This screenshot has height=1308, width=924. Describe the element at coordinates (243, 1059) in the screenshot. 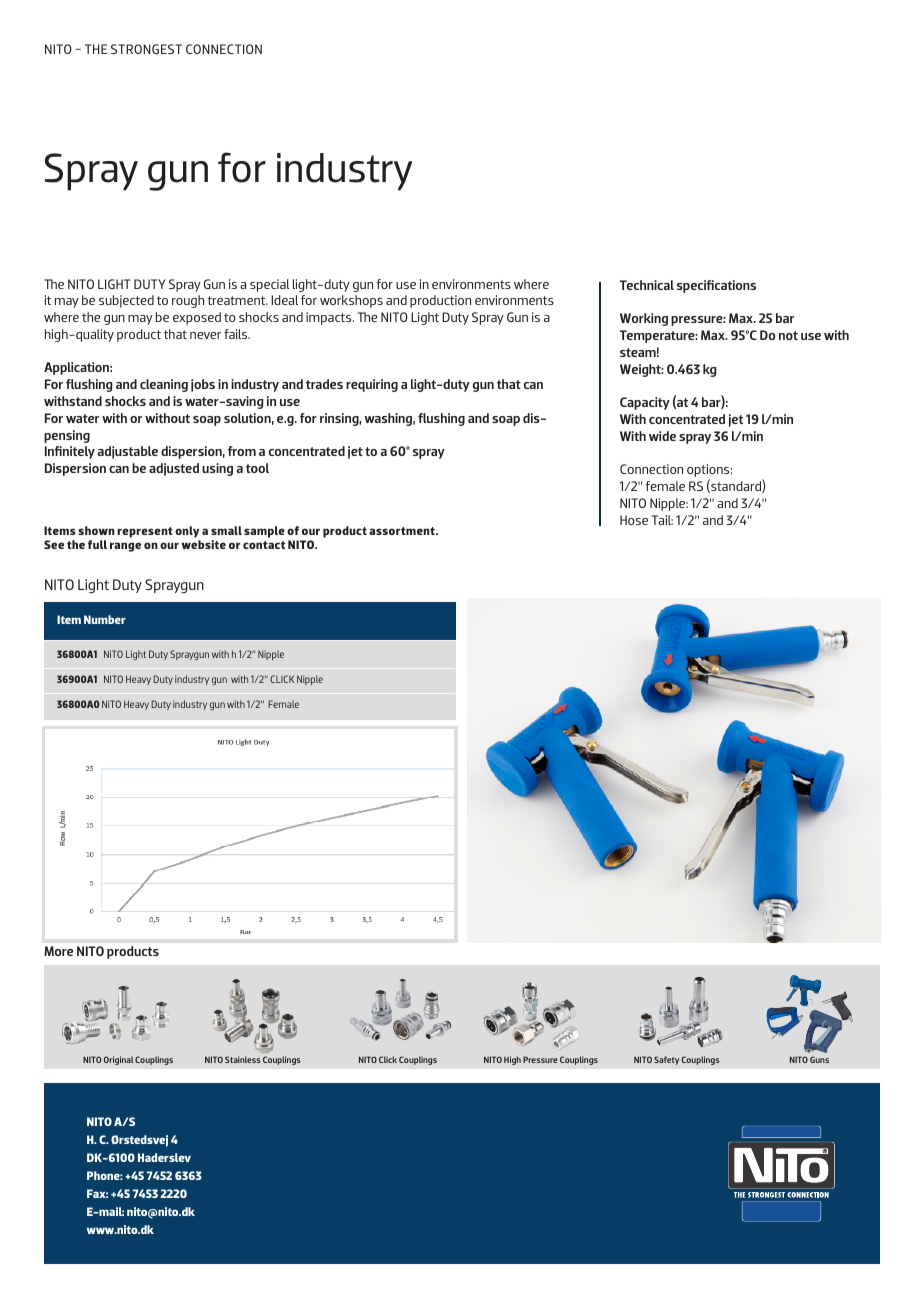

I see `Stainless` at that location.
